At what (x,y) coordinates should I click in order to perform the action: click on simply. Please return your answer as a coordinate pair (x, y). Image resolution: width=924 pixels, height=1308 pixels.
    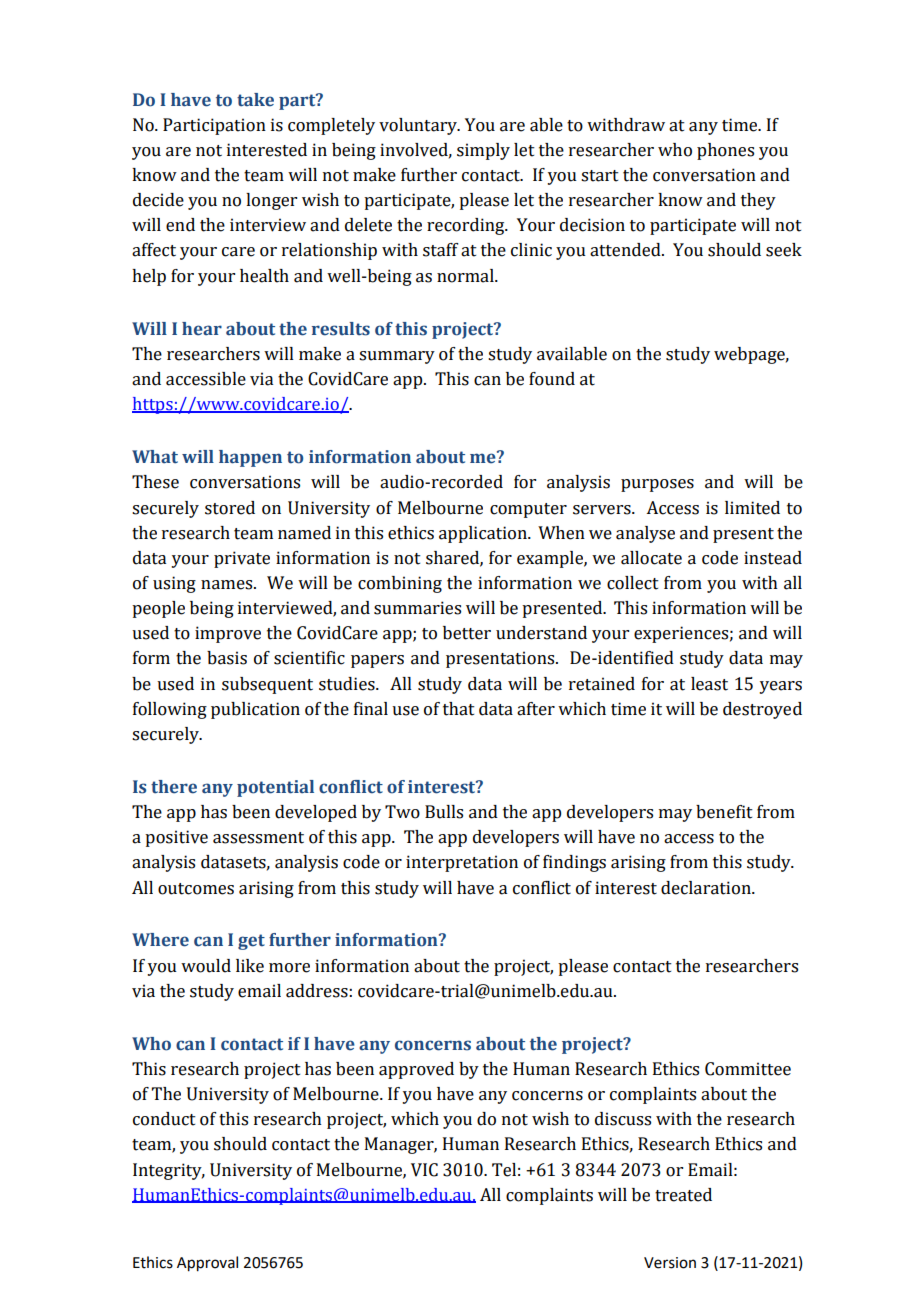
    Looking at the image, I should click on (483, 151).
